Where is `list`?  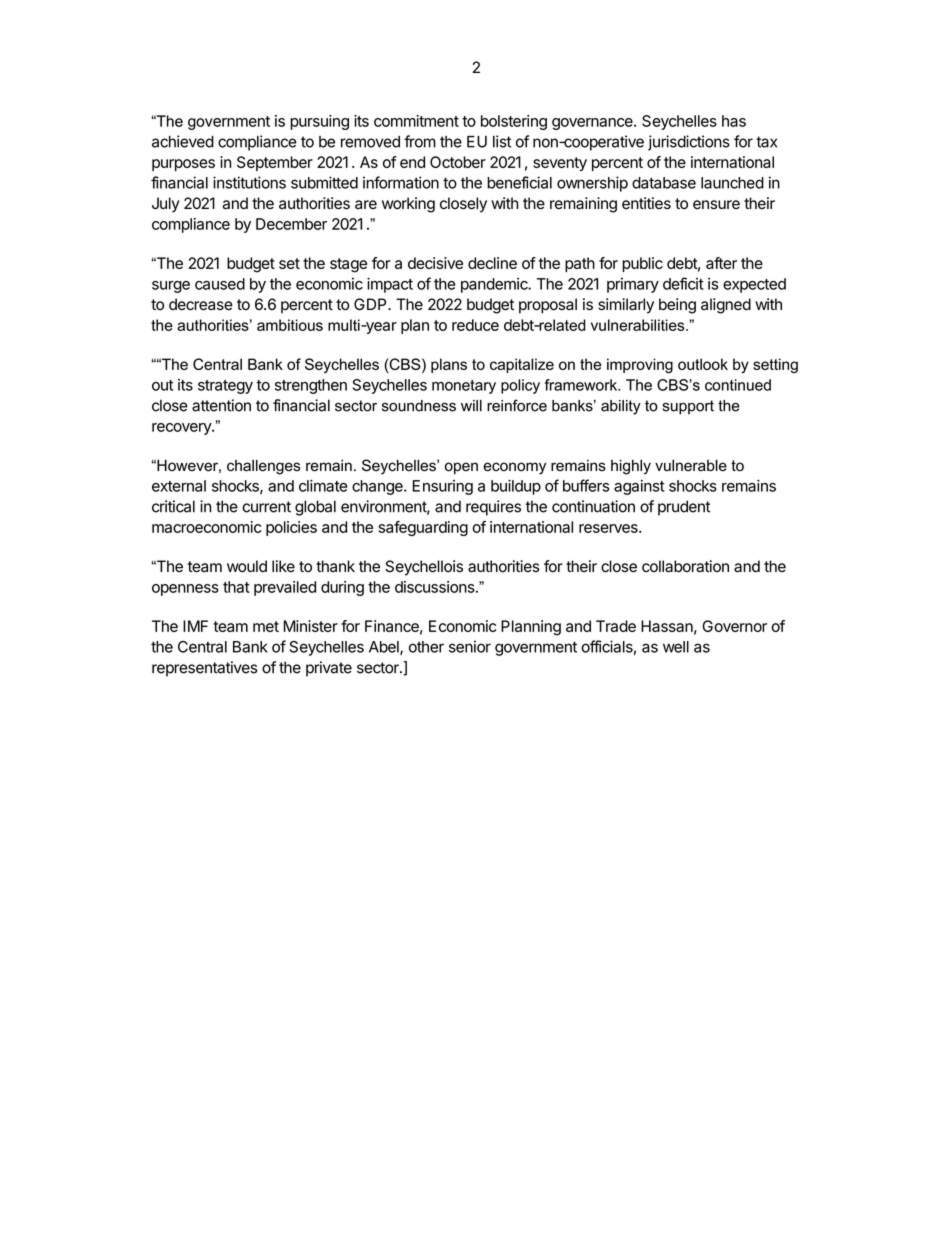 list is located at coordinates (502, 141).
